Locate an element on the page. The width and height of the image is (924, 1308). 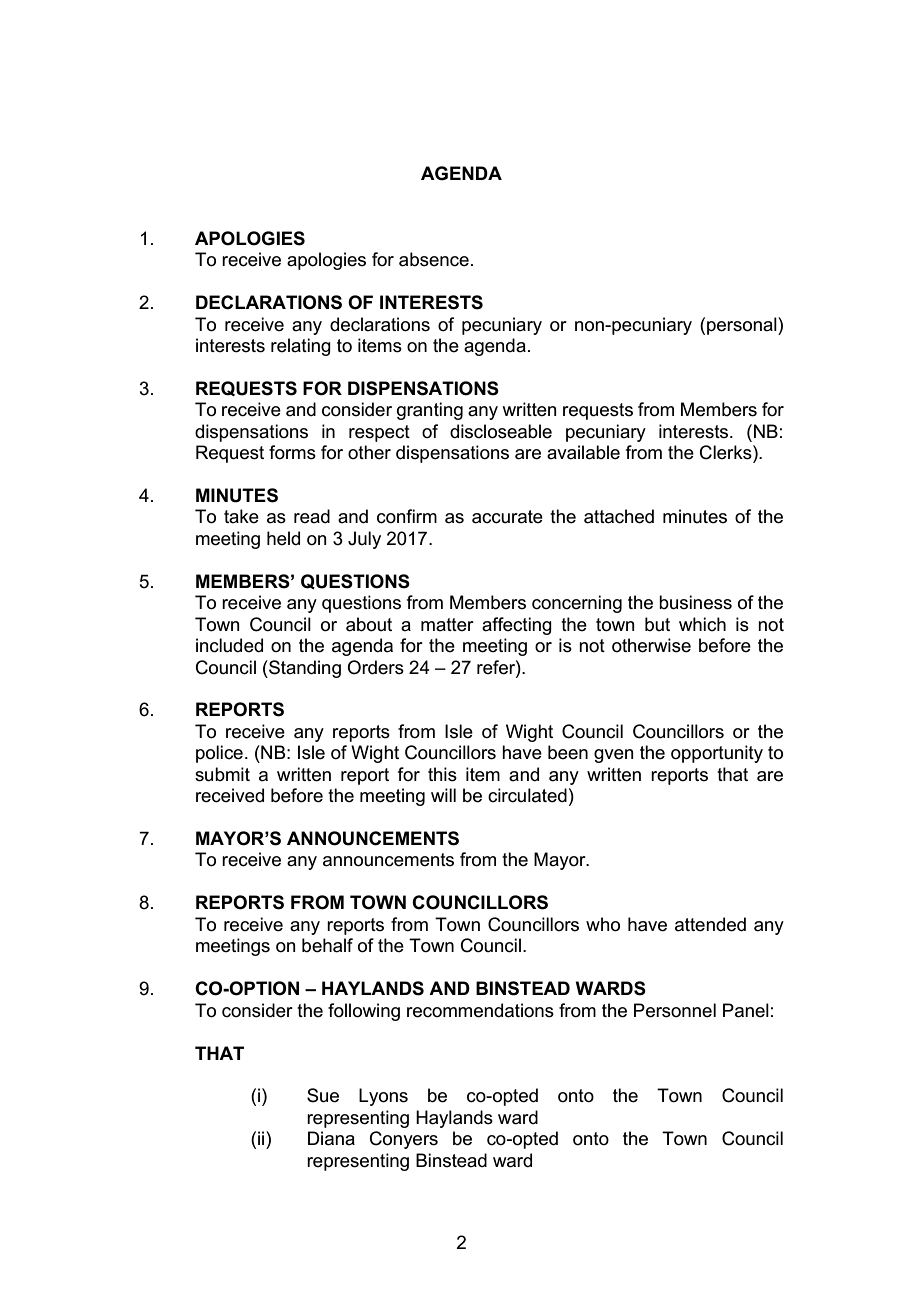
attached is located at coordinates (619, 516).
